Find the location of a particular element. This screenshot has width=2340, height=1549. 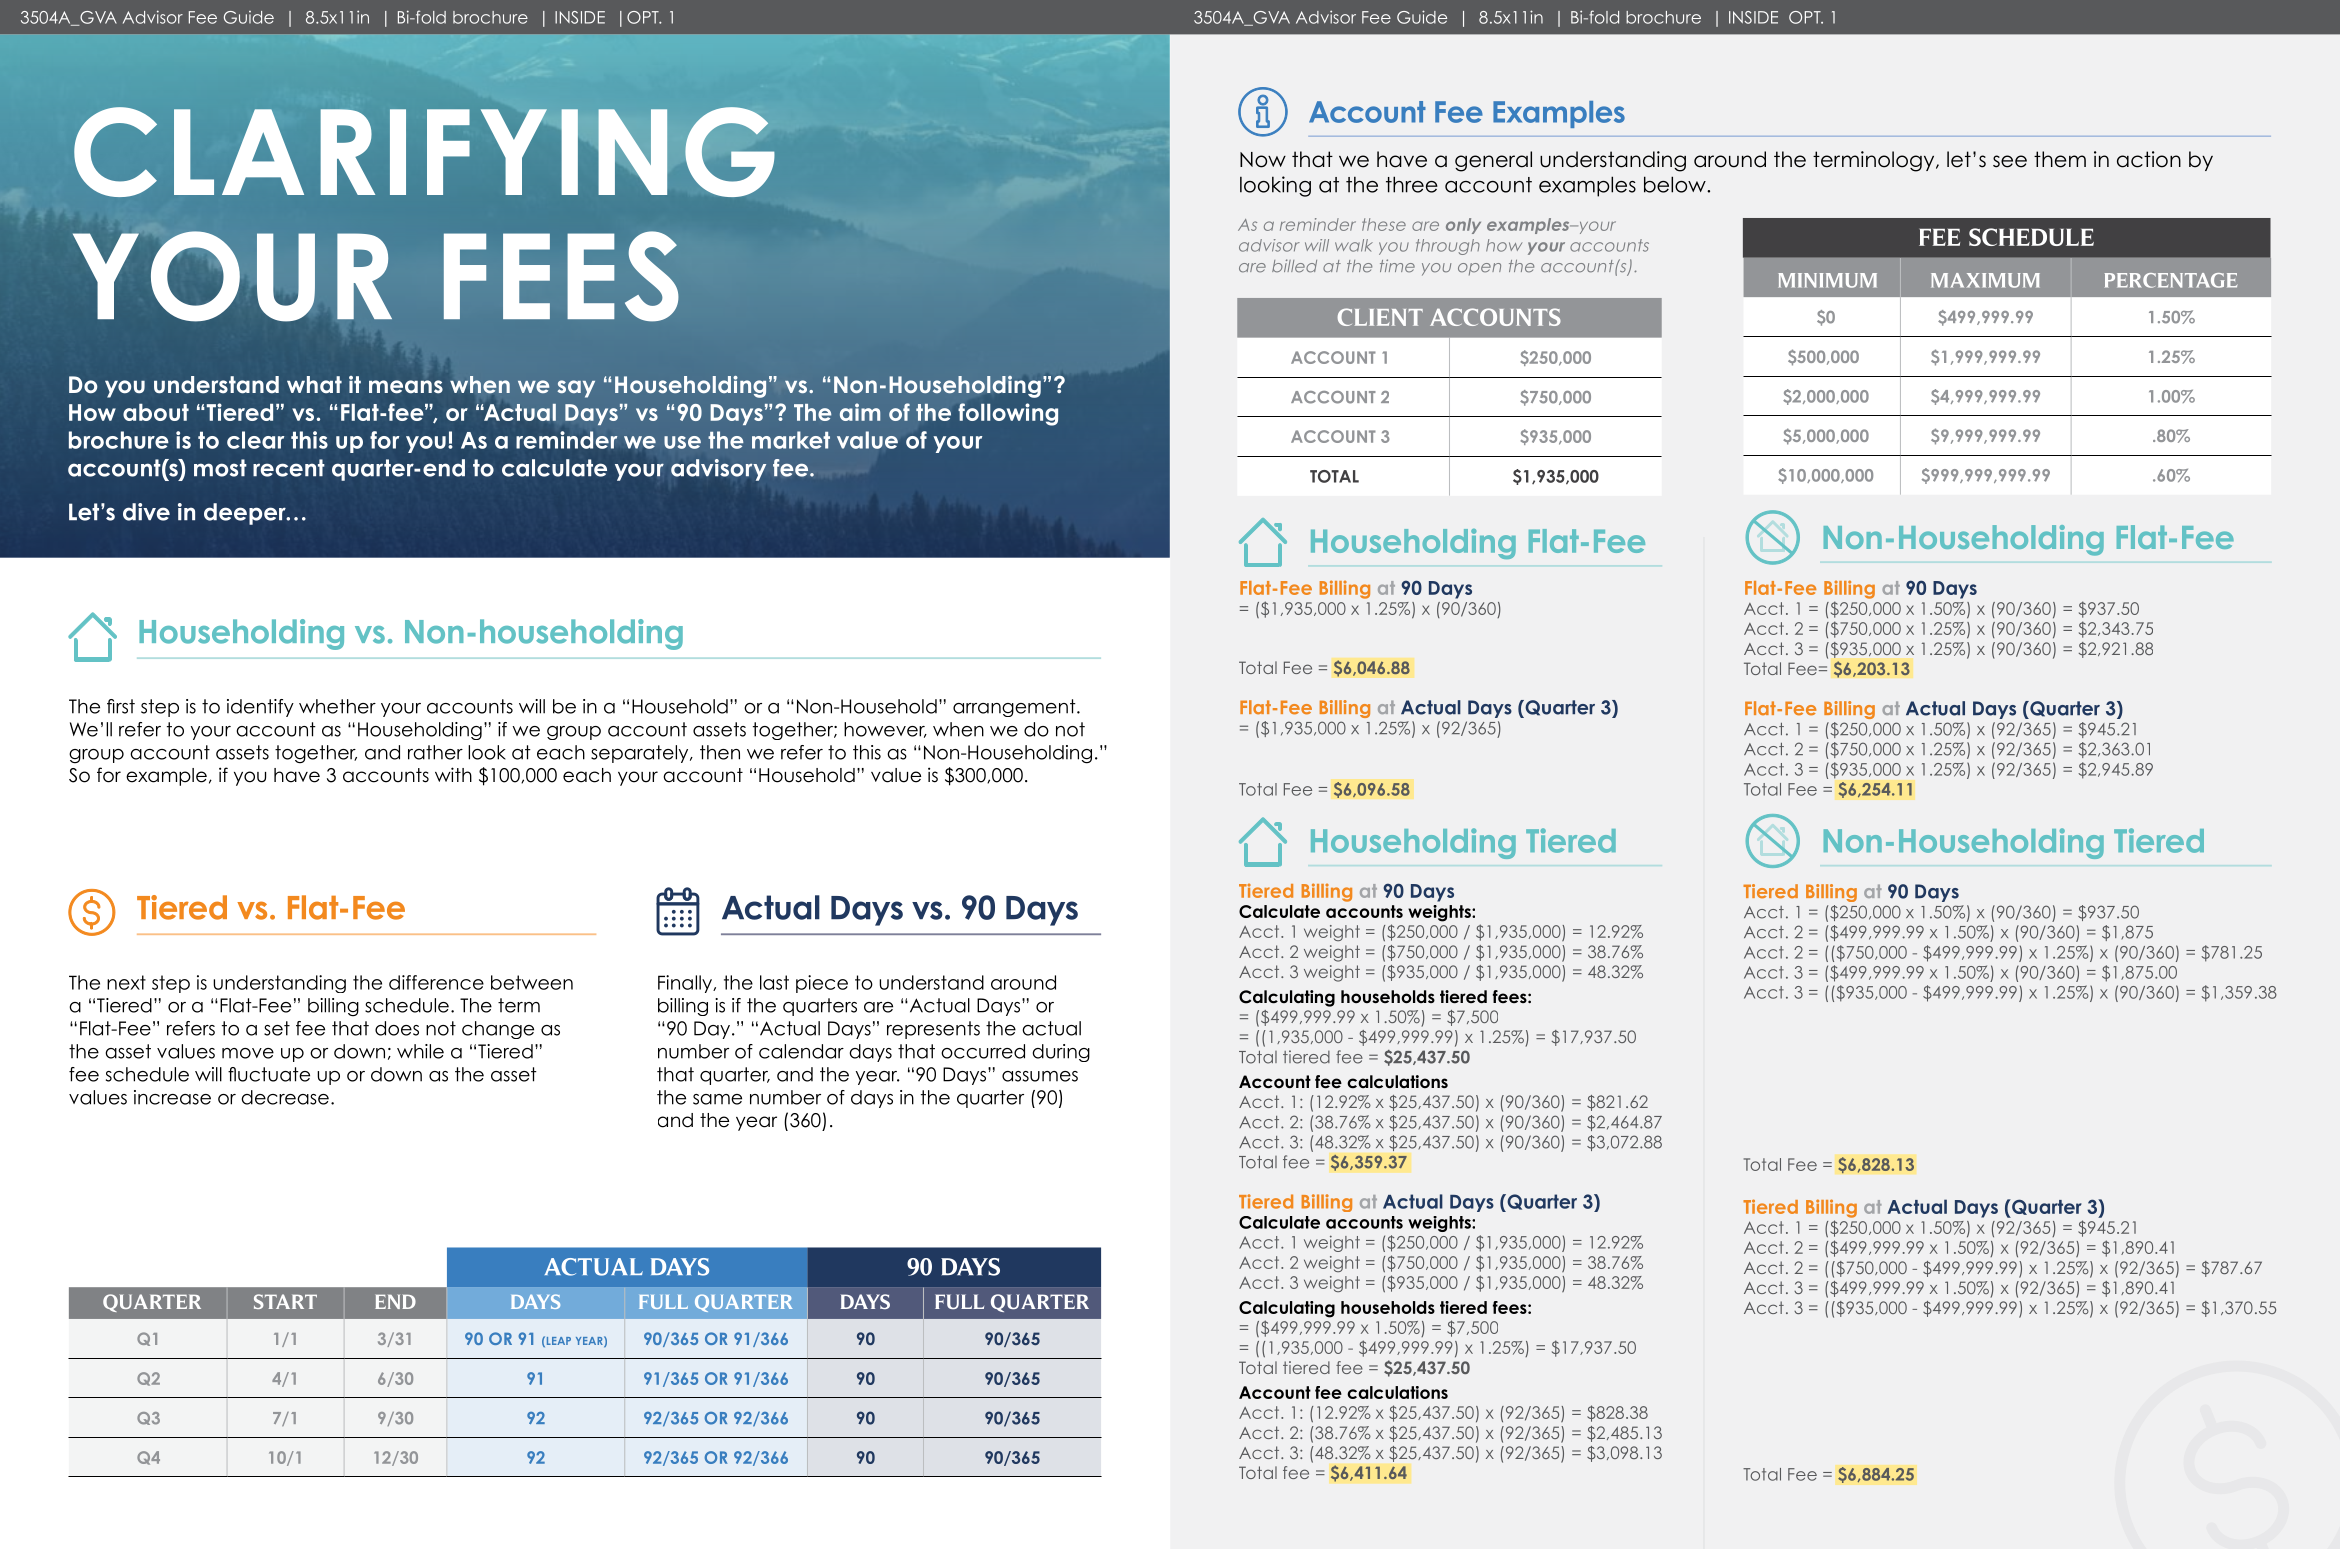

difference is located at coordinates (436, 982).
